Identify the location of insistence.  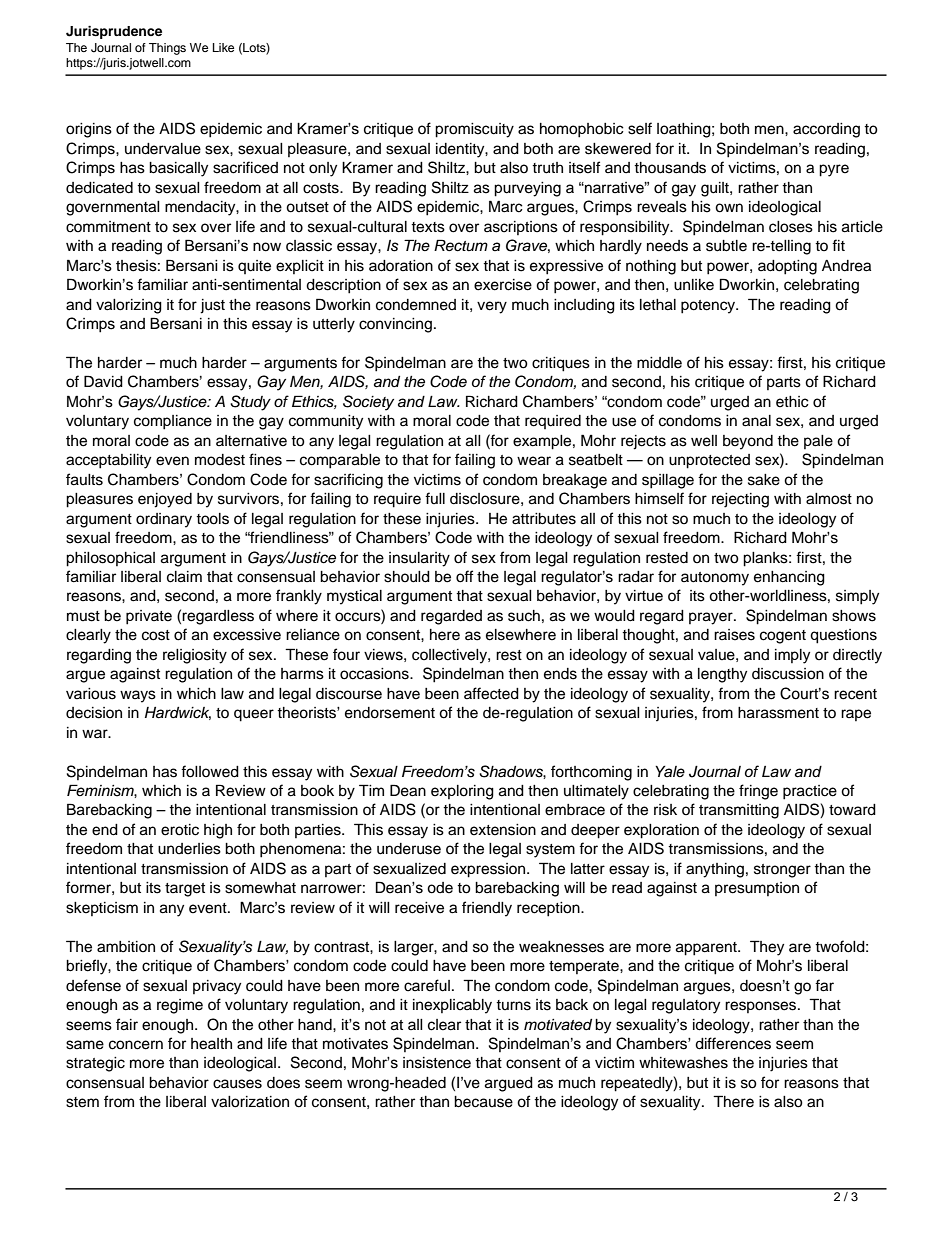
(437, 1063).
